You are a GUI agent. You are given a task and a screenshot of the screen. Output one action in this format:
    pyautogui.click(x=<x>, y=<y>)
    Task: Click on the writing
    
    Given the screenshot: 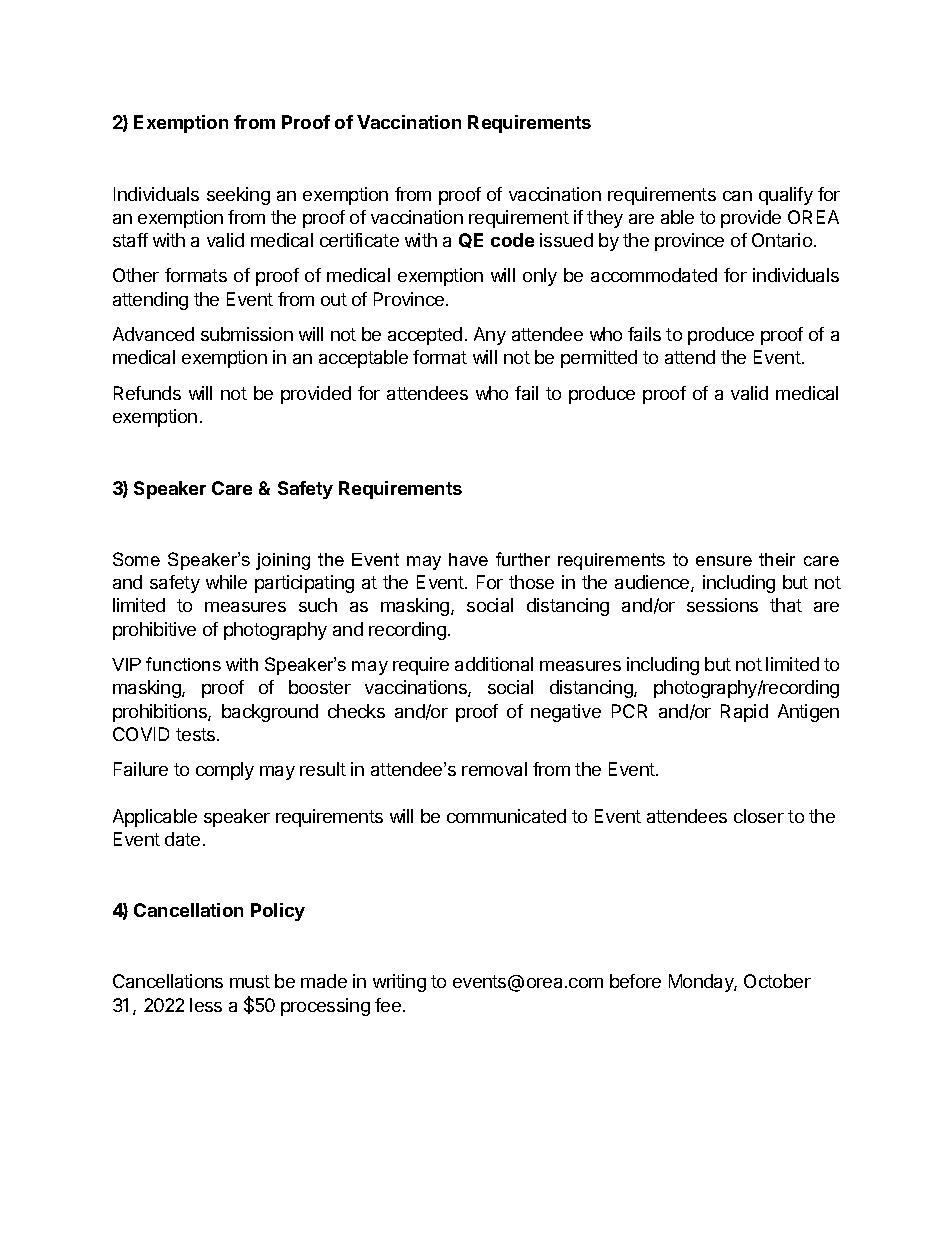 What is the action you would take?
    pyautogui.click(x=399, y=983)
